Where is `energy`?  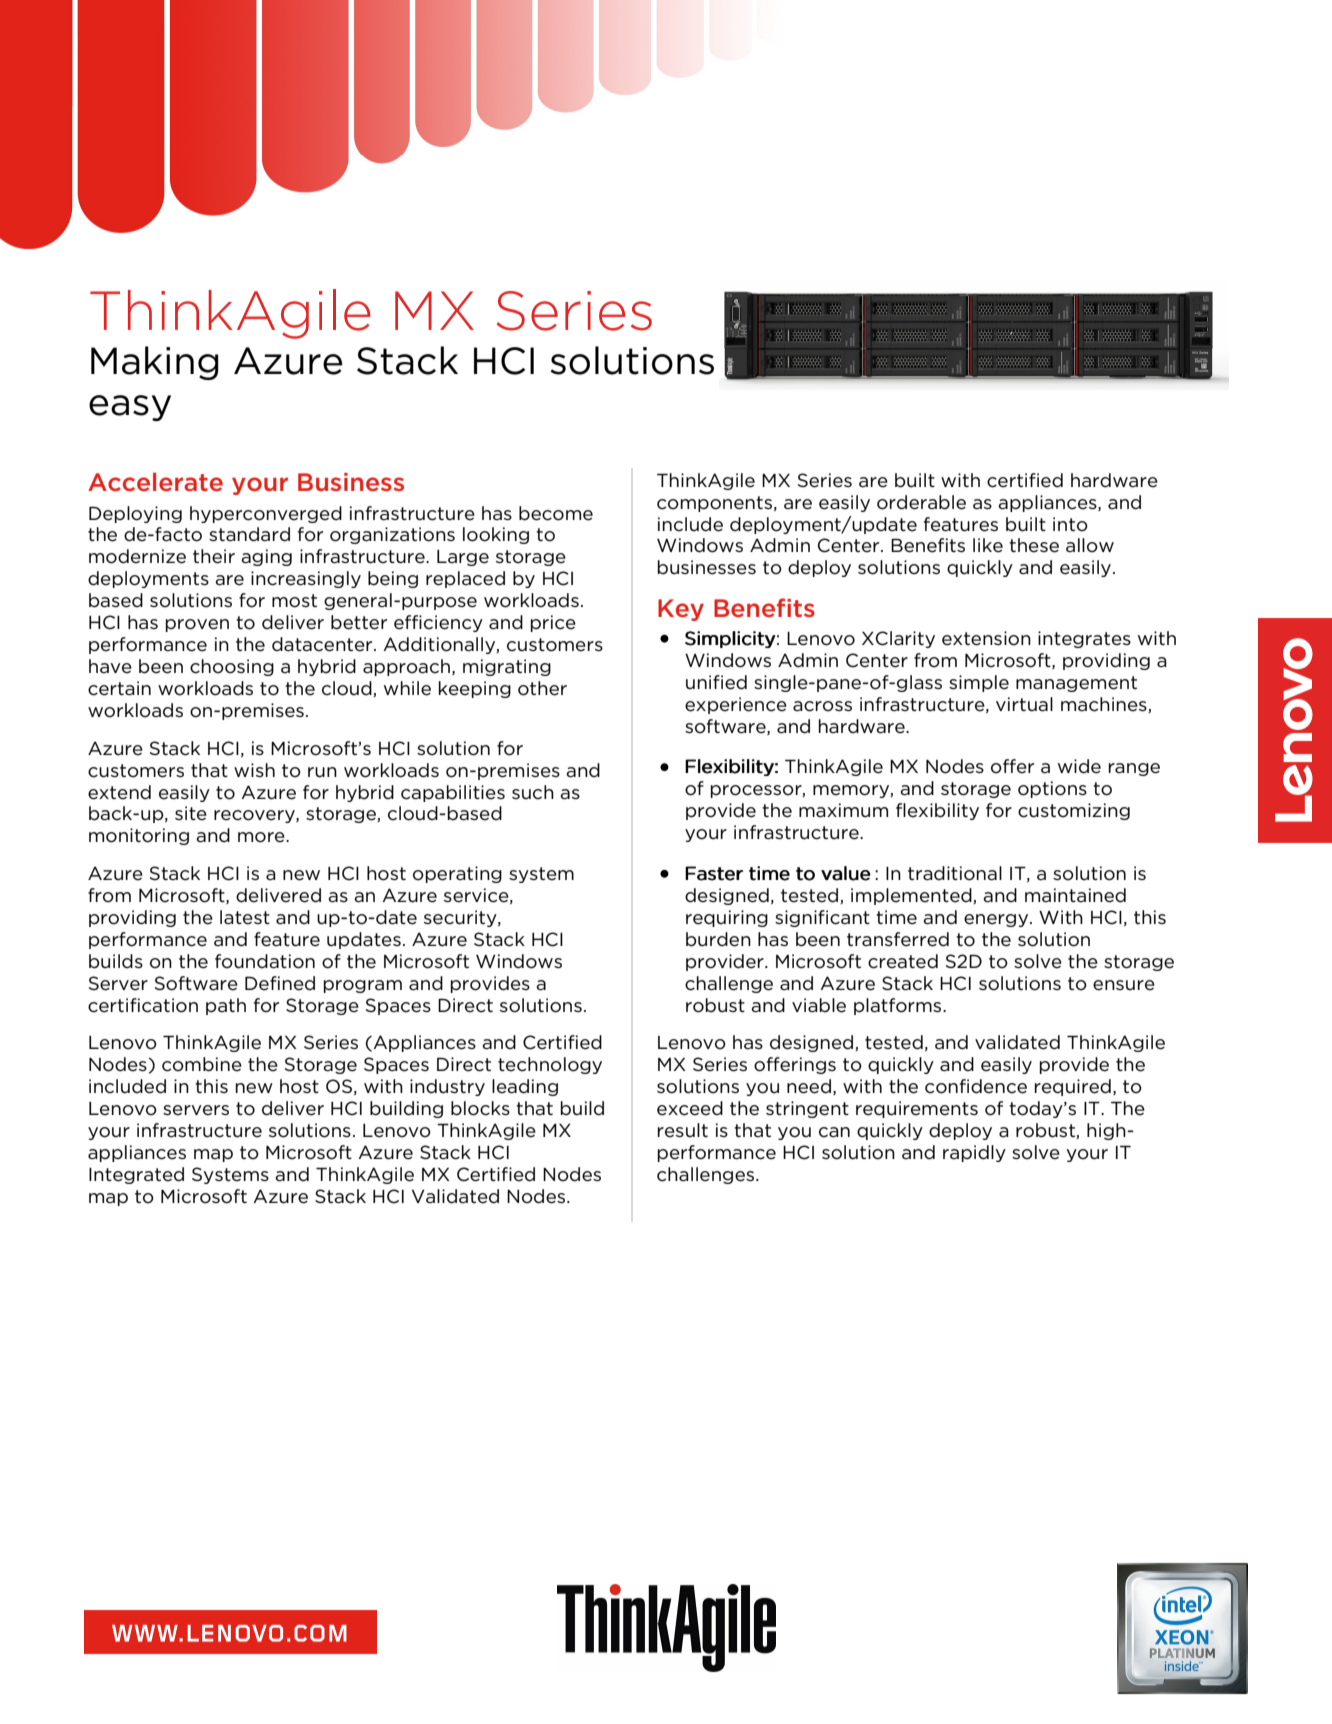
energy is located at coordinates (997, 920).
